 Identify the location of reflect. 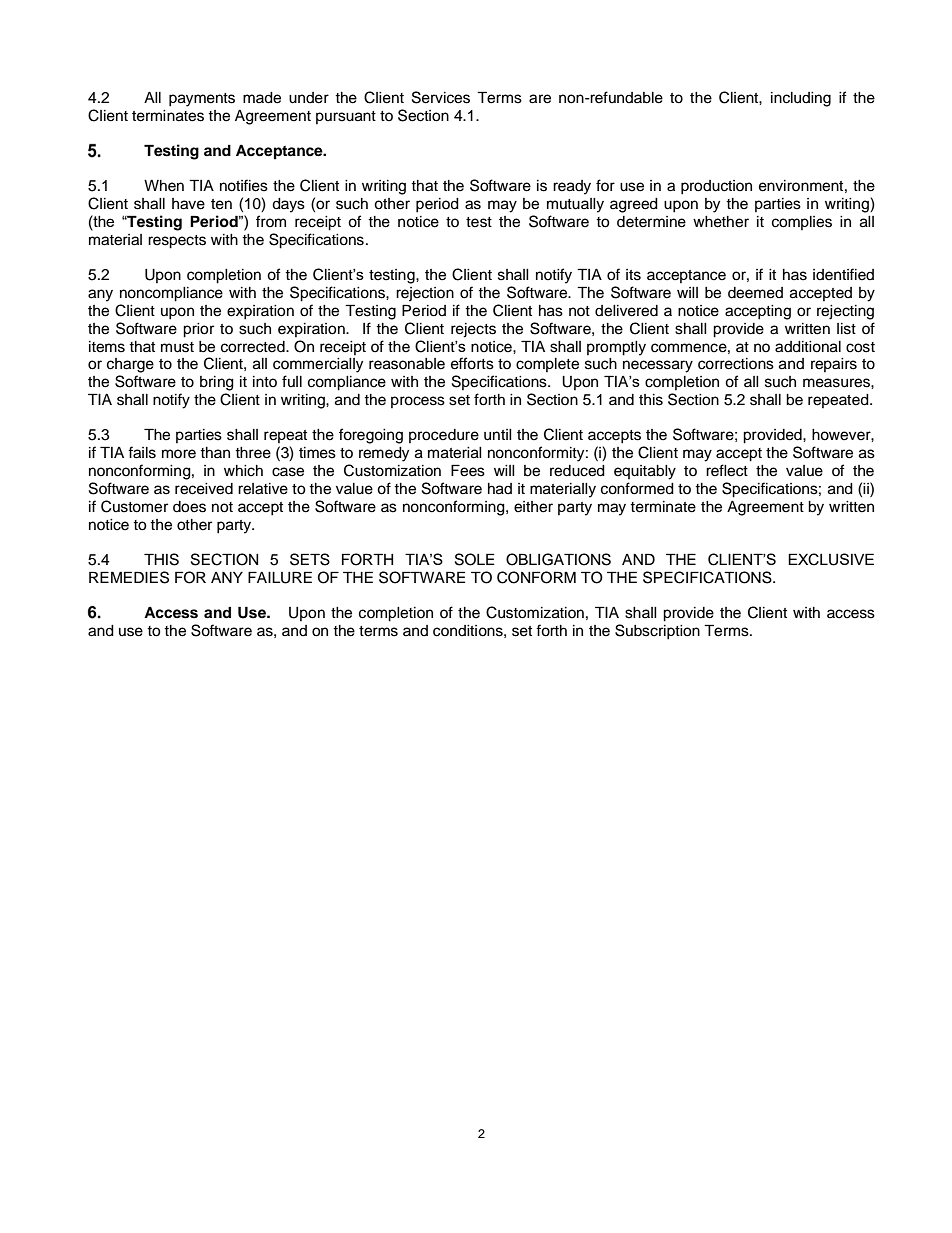
(727, 470).
